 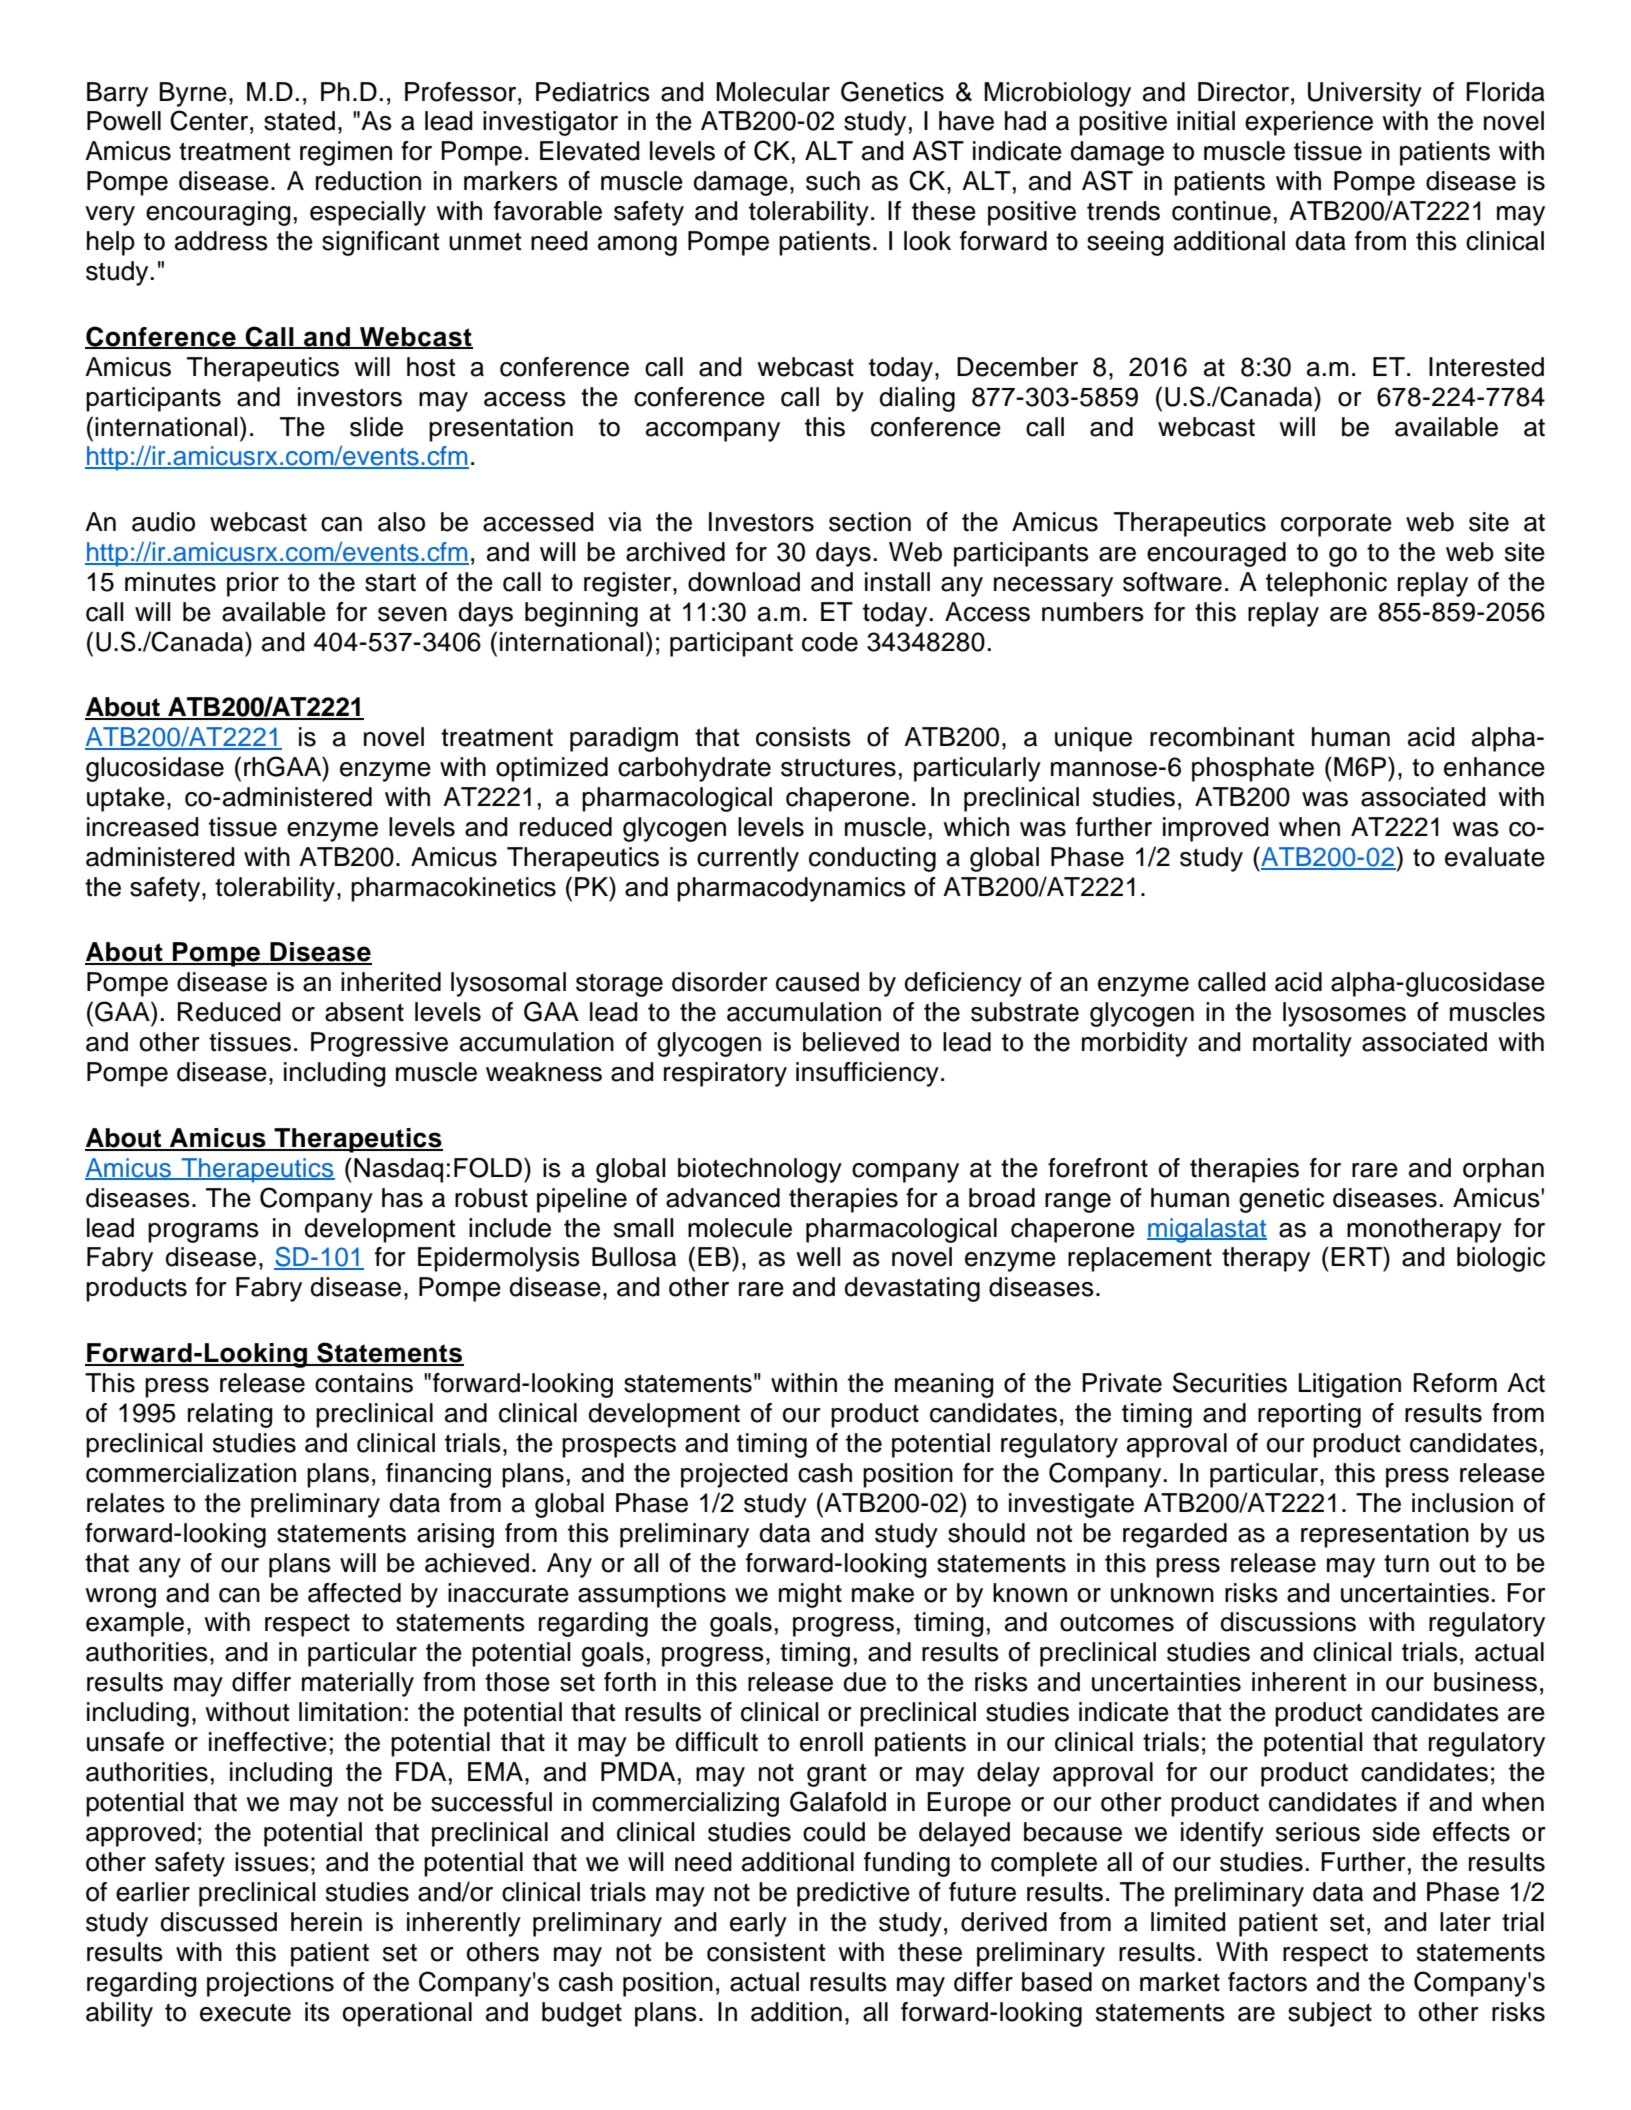 I want to click on consistent, so click(x=766, y=1952).
